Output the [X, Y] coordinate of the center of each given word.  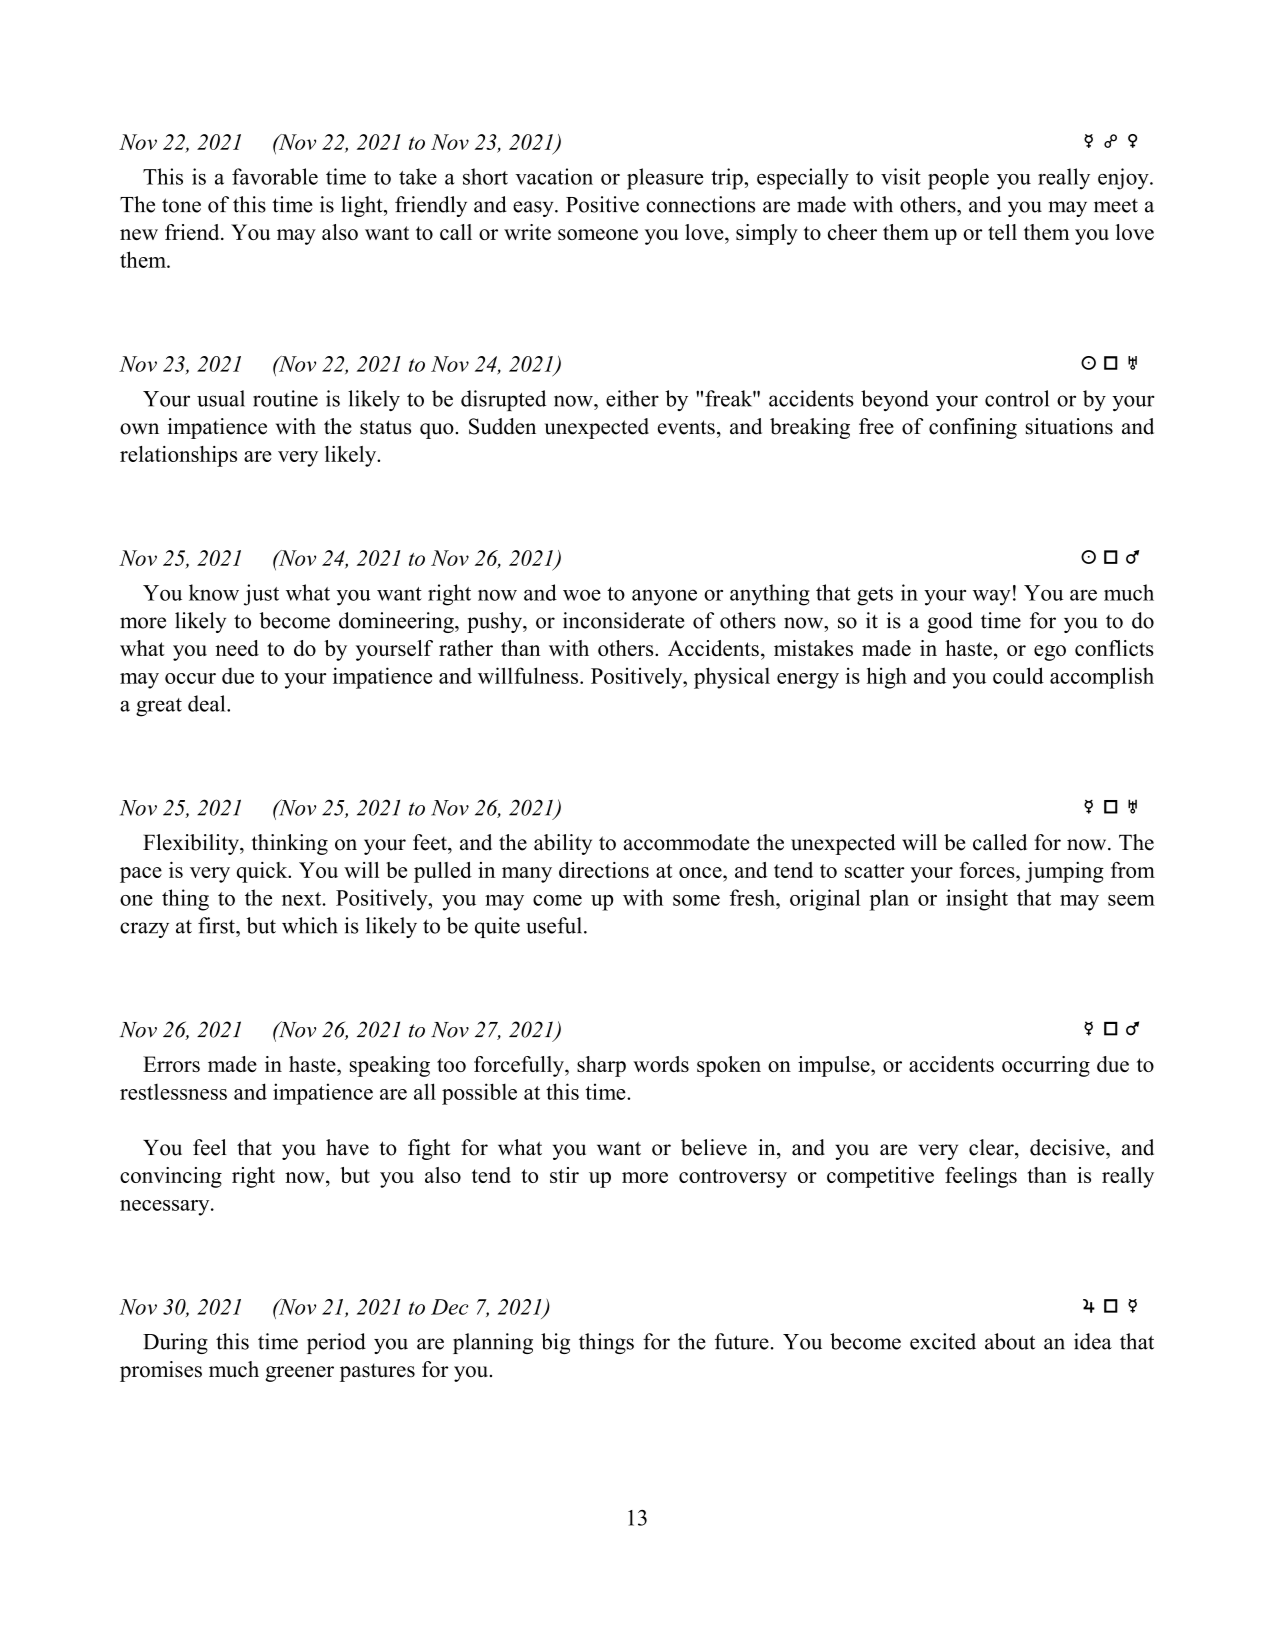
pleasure [665, 179]
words [661, 1064]
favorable [275, 176]
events [686, 427]
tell [1002, 232]
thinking [289, 844]
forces [988, 870]
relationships [178, 456]
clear [992, 1147]
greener [299, 1374]
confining [973, 428]
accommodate [686, 842]
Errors [171, 1064]
